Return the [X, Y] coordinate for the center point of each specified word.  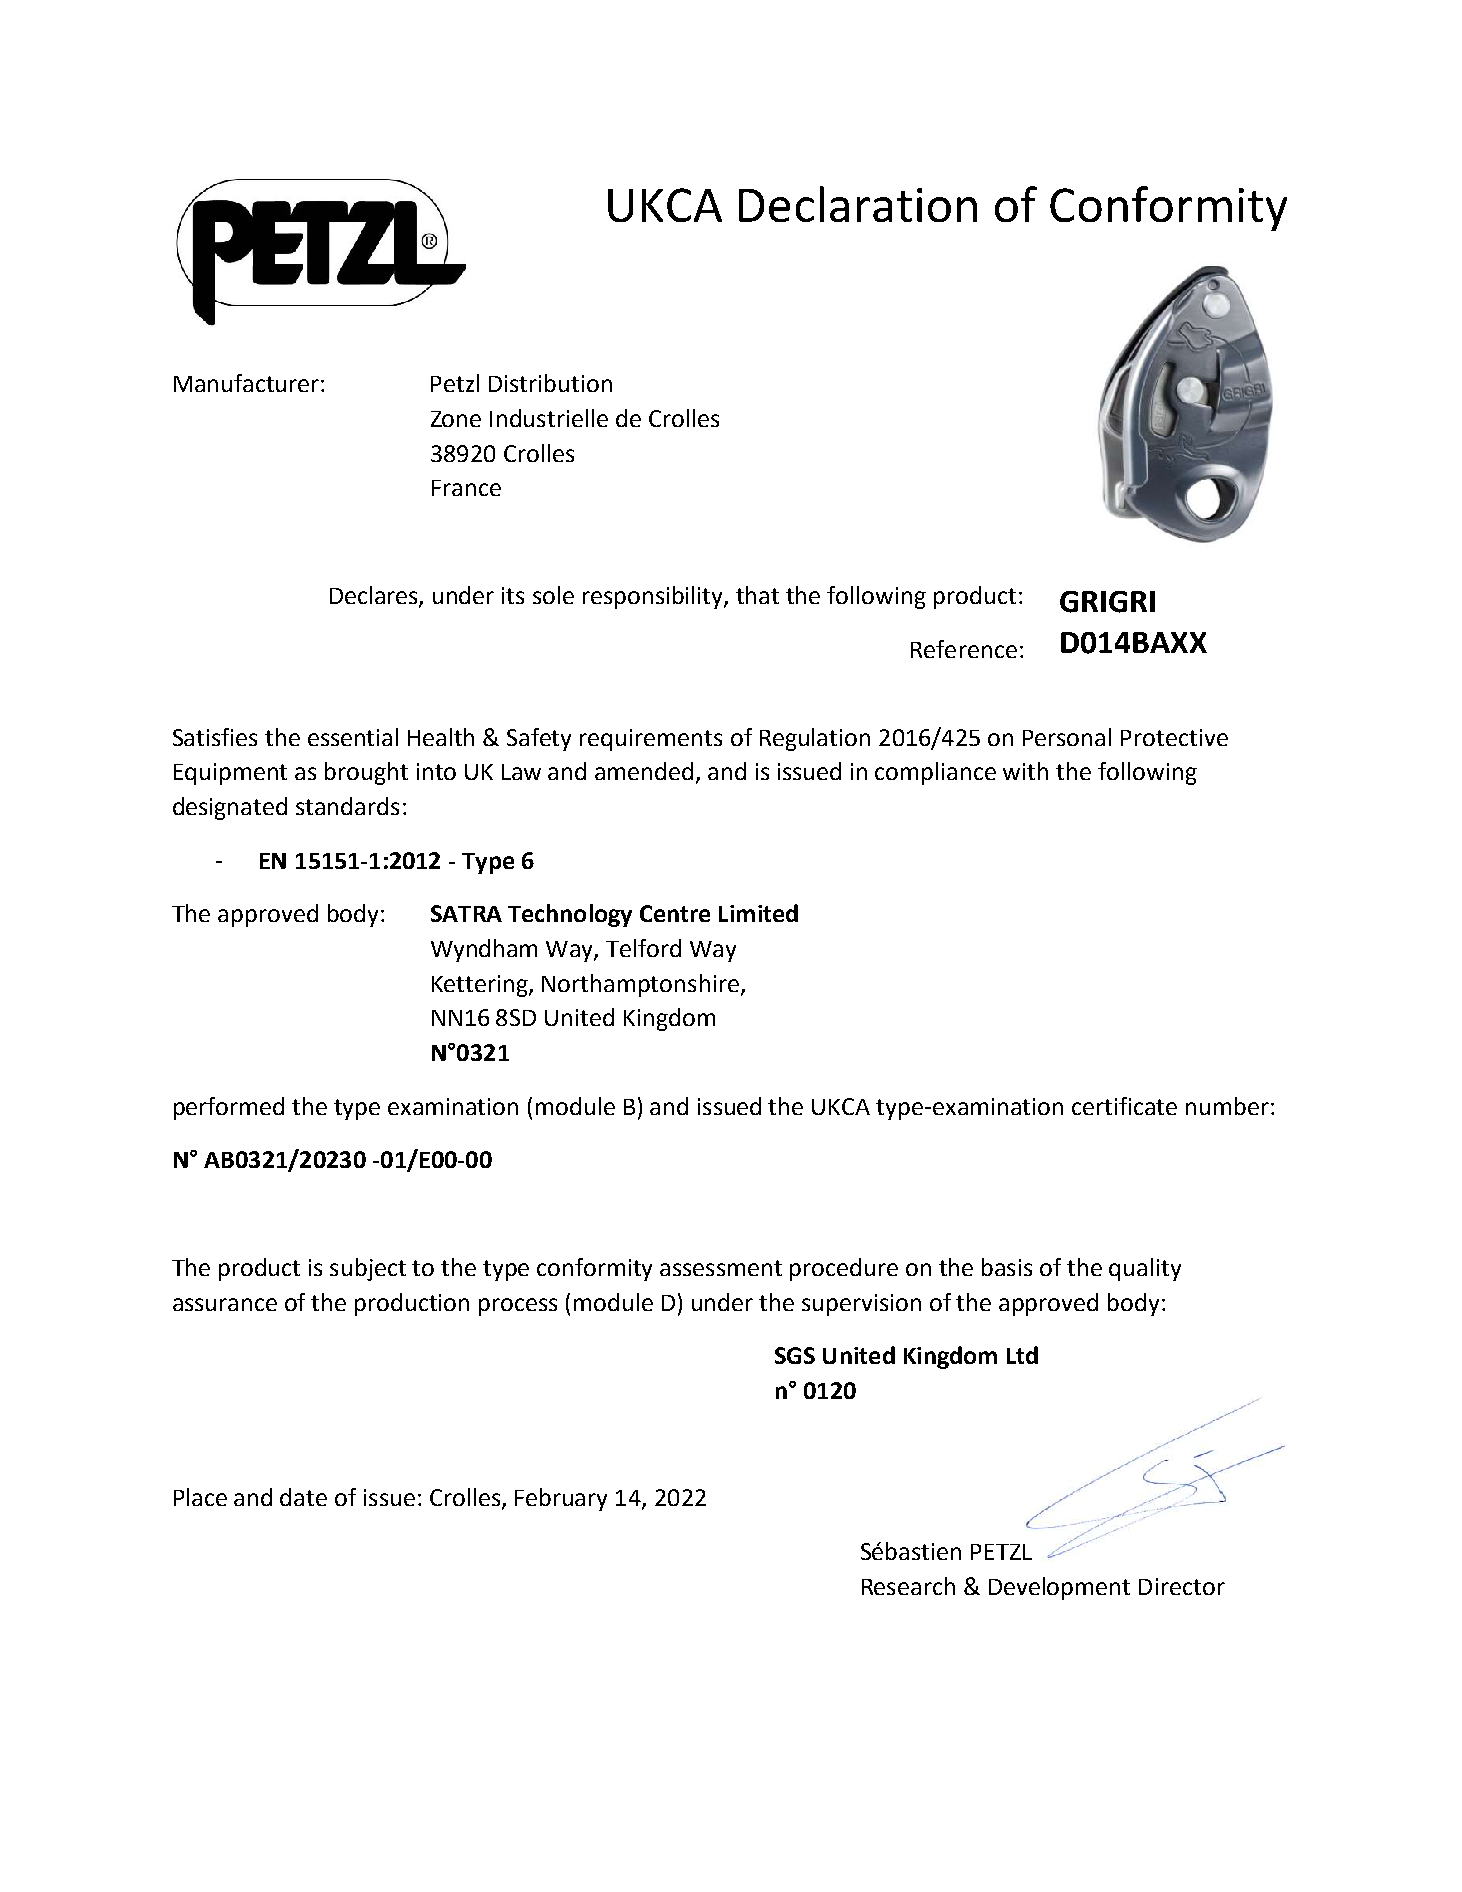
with [1025, 771]
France [466, 488]
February [561, 1499]
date [303, 1497]
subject [368, 1269]
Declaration [858, 204]
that [757, 595]
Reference [964, 649]
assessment [721, 1268]
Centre [675, 913]
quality [1145, 1269]
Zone [456, 419]
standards [347, 806]
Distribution [550, 383]
